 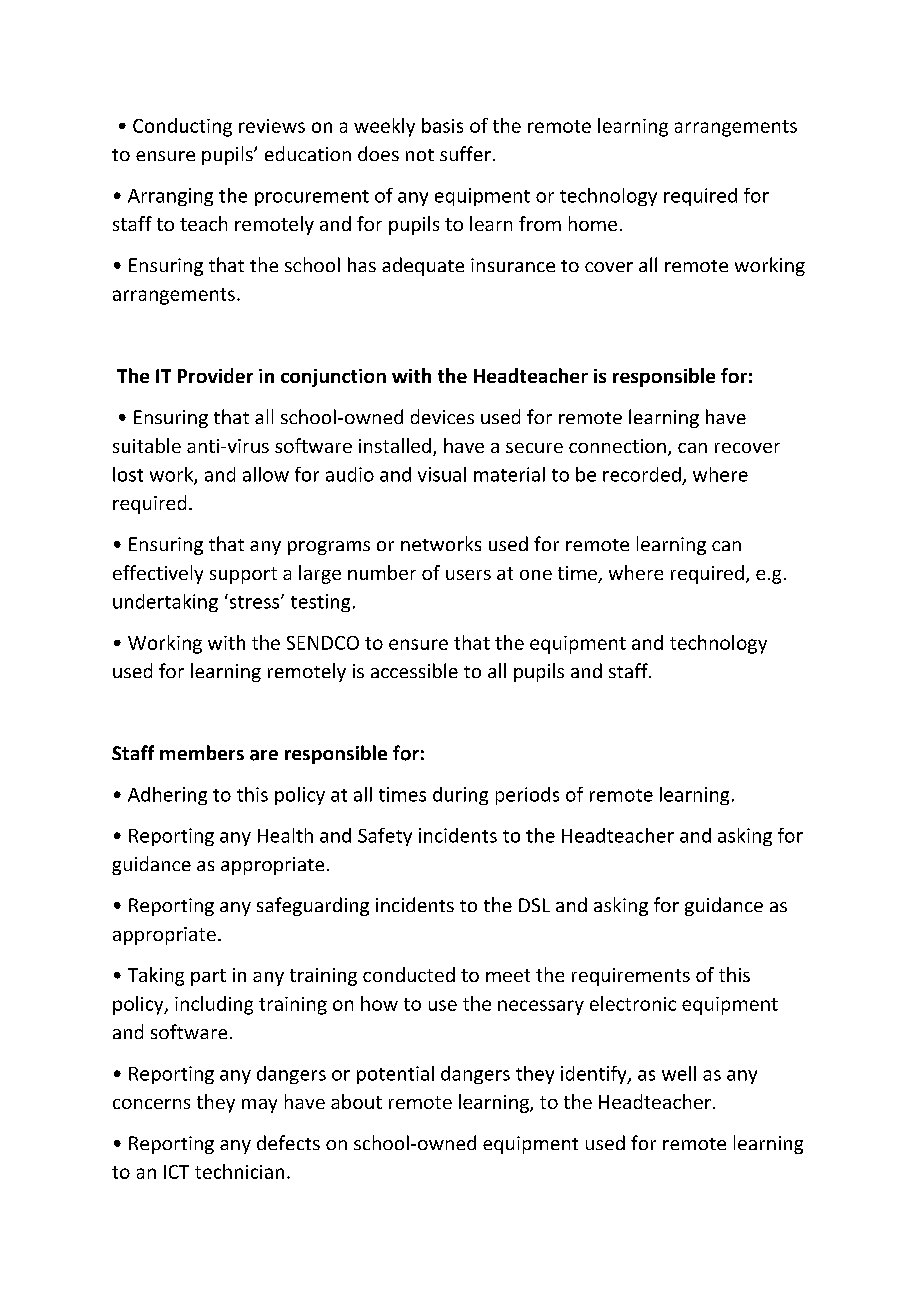 What do you see at coordinates (176, 1172) in the screenshot?
I see `ICT` at bounding box center [176, 1172].
